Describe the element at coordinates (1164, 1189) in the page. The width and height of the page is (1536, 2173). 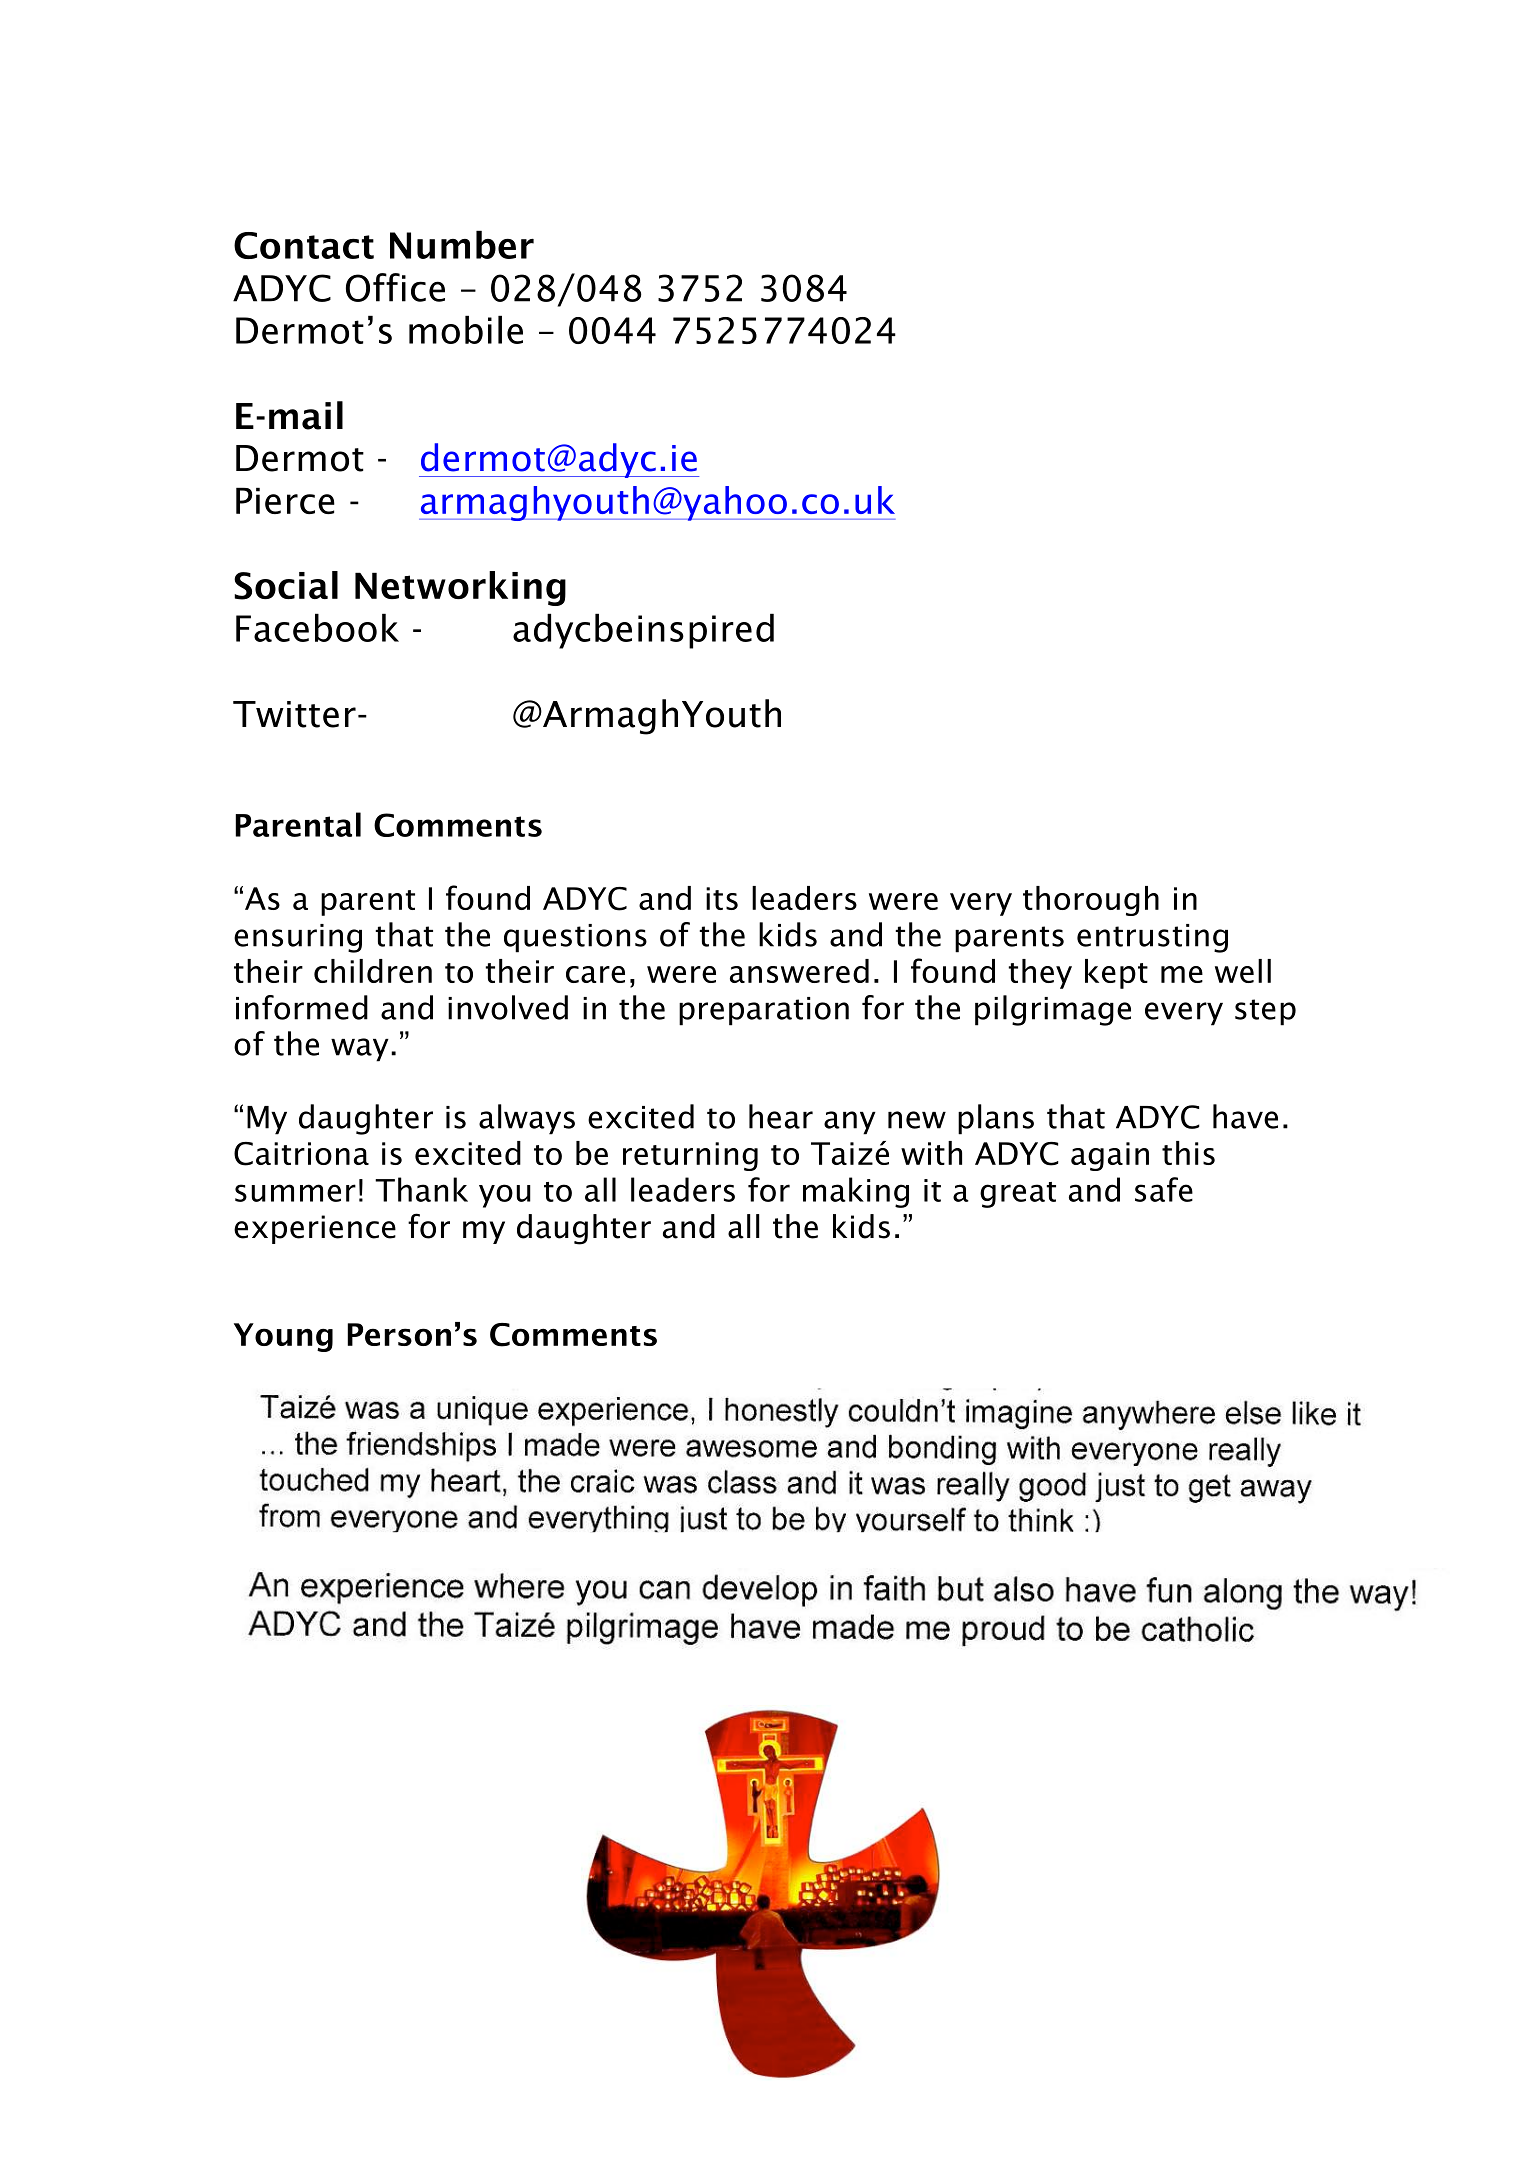
I see `safe` at that location.
